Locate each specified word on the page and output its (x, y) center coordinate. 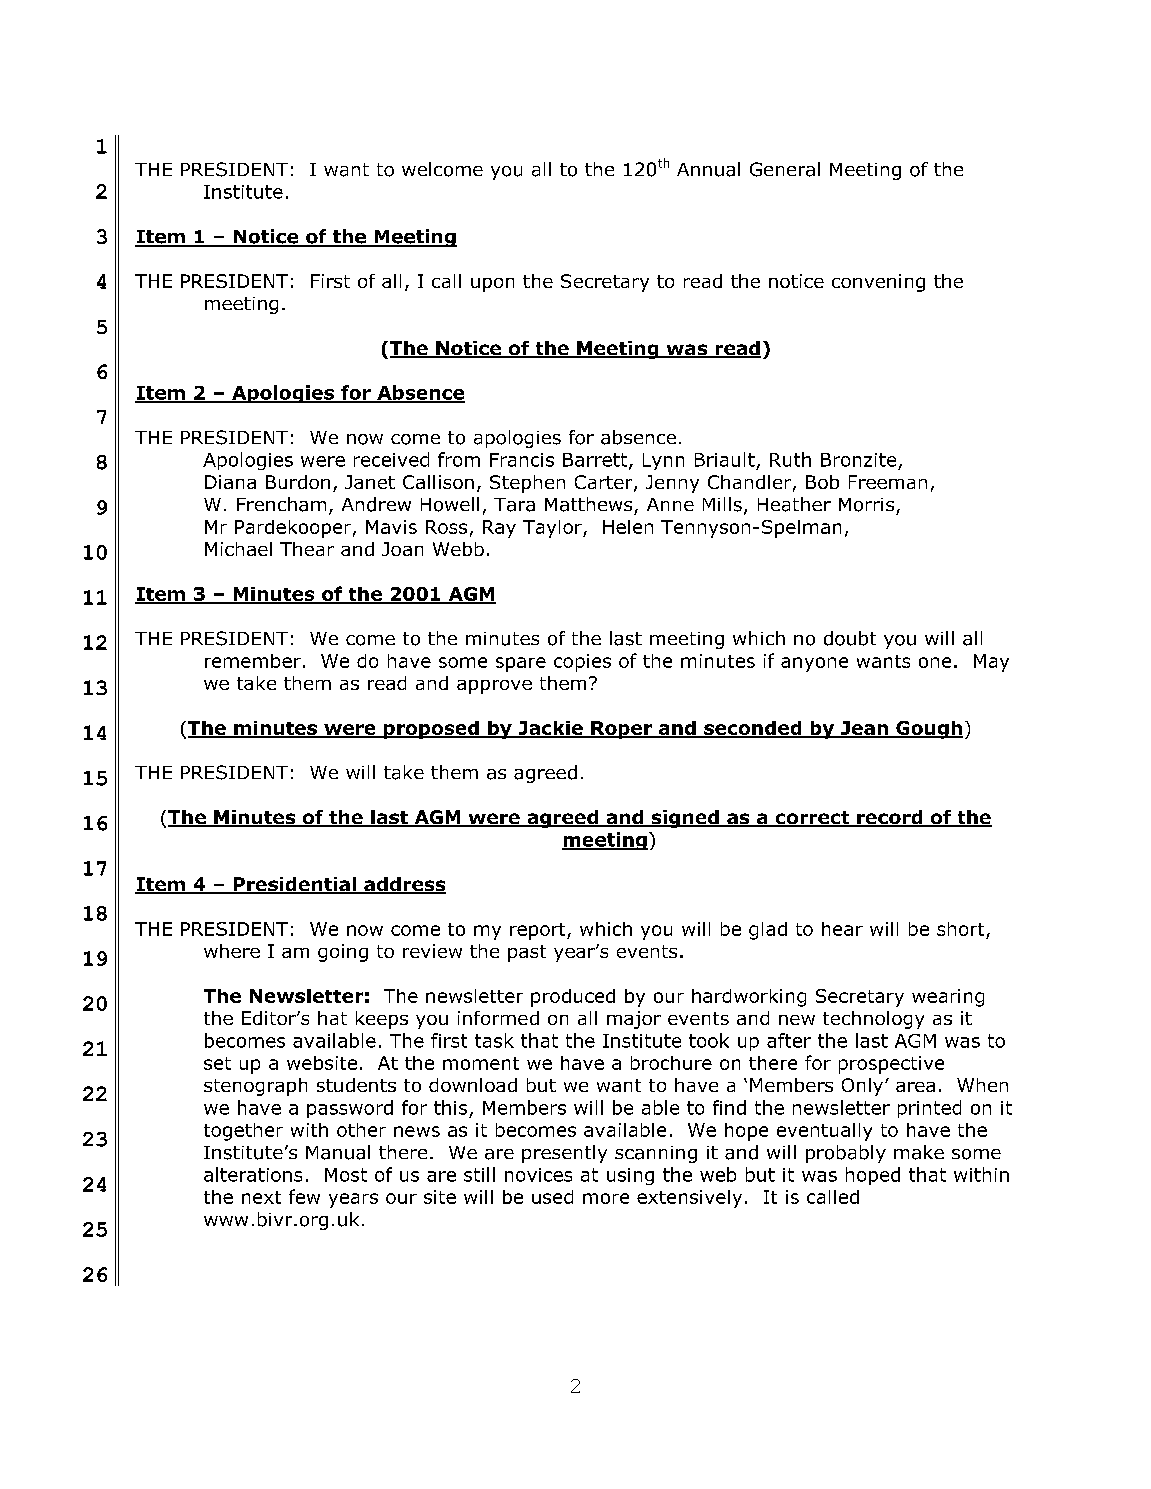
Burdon (298, 482)
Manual (338, 1152)
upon (492, 285)
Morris (866, 505)
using (630, 1176)
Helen (628, 527)
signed (685, 819)
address (404, 885)
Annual (708, 169)
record (890, 818)
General (785, 169)
